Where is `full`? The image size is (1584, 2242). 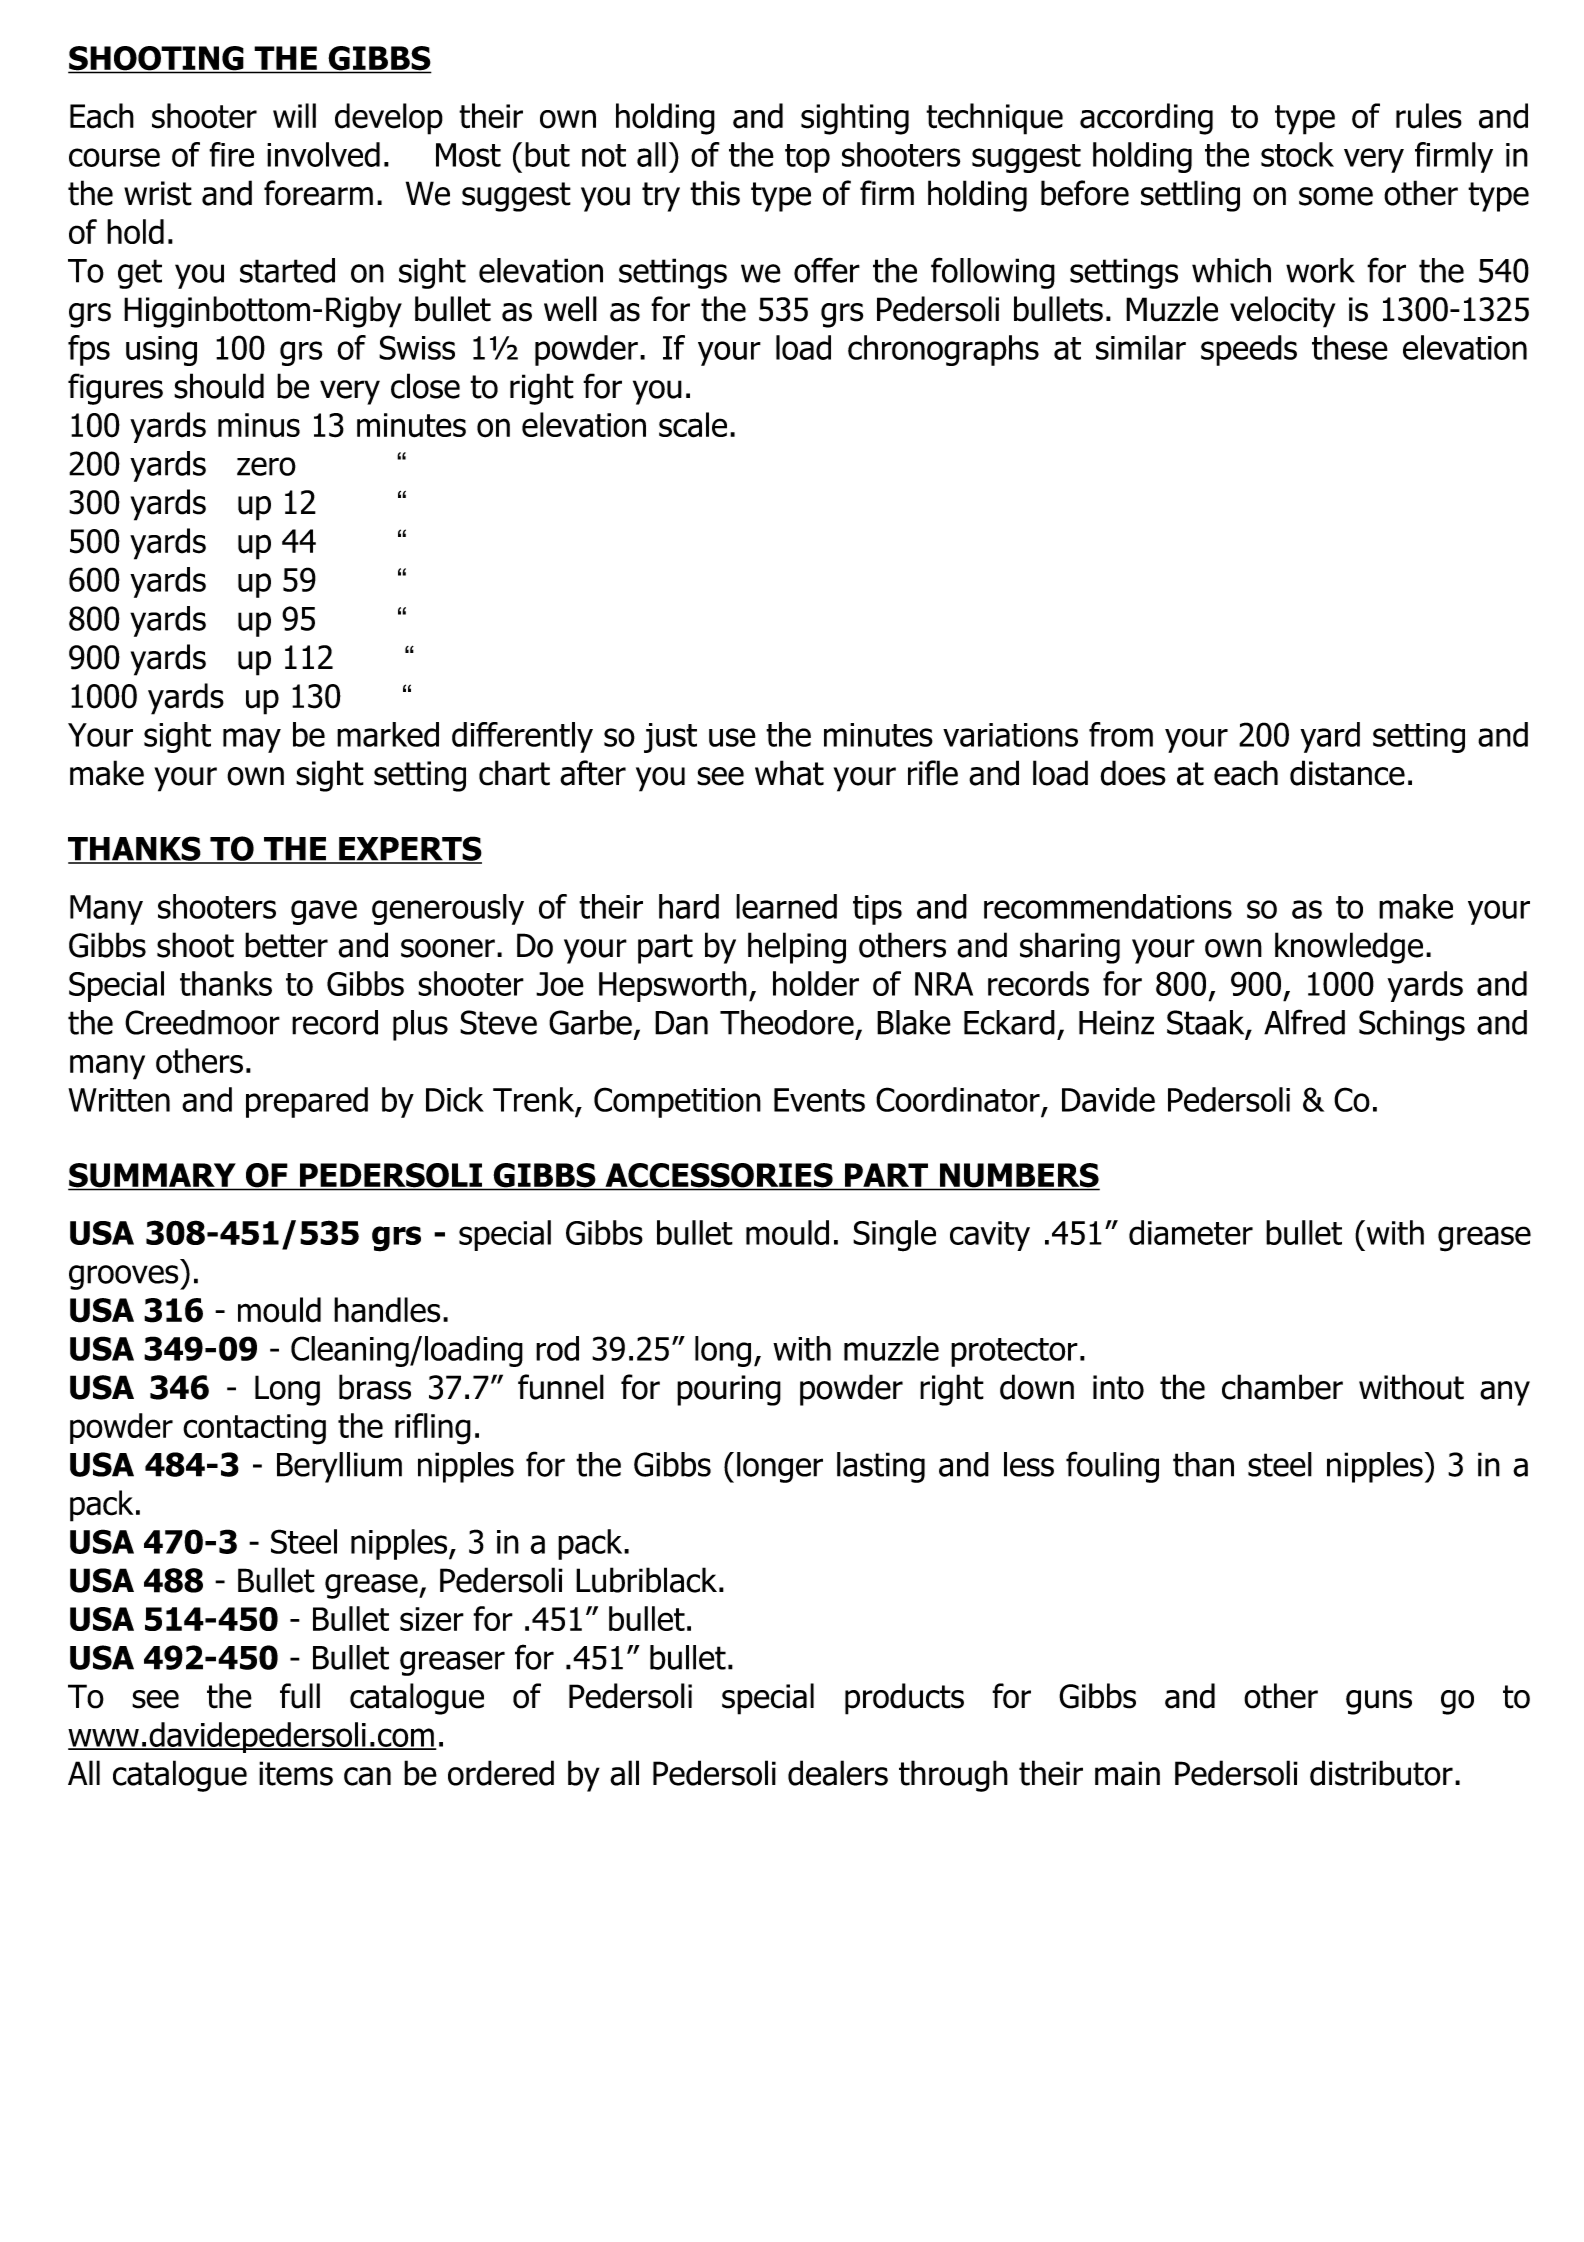 full is located at coordinates (300, 1696).
